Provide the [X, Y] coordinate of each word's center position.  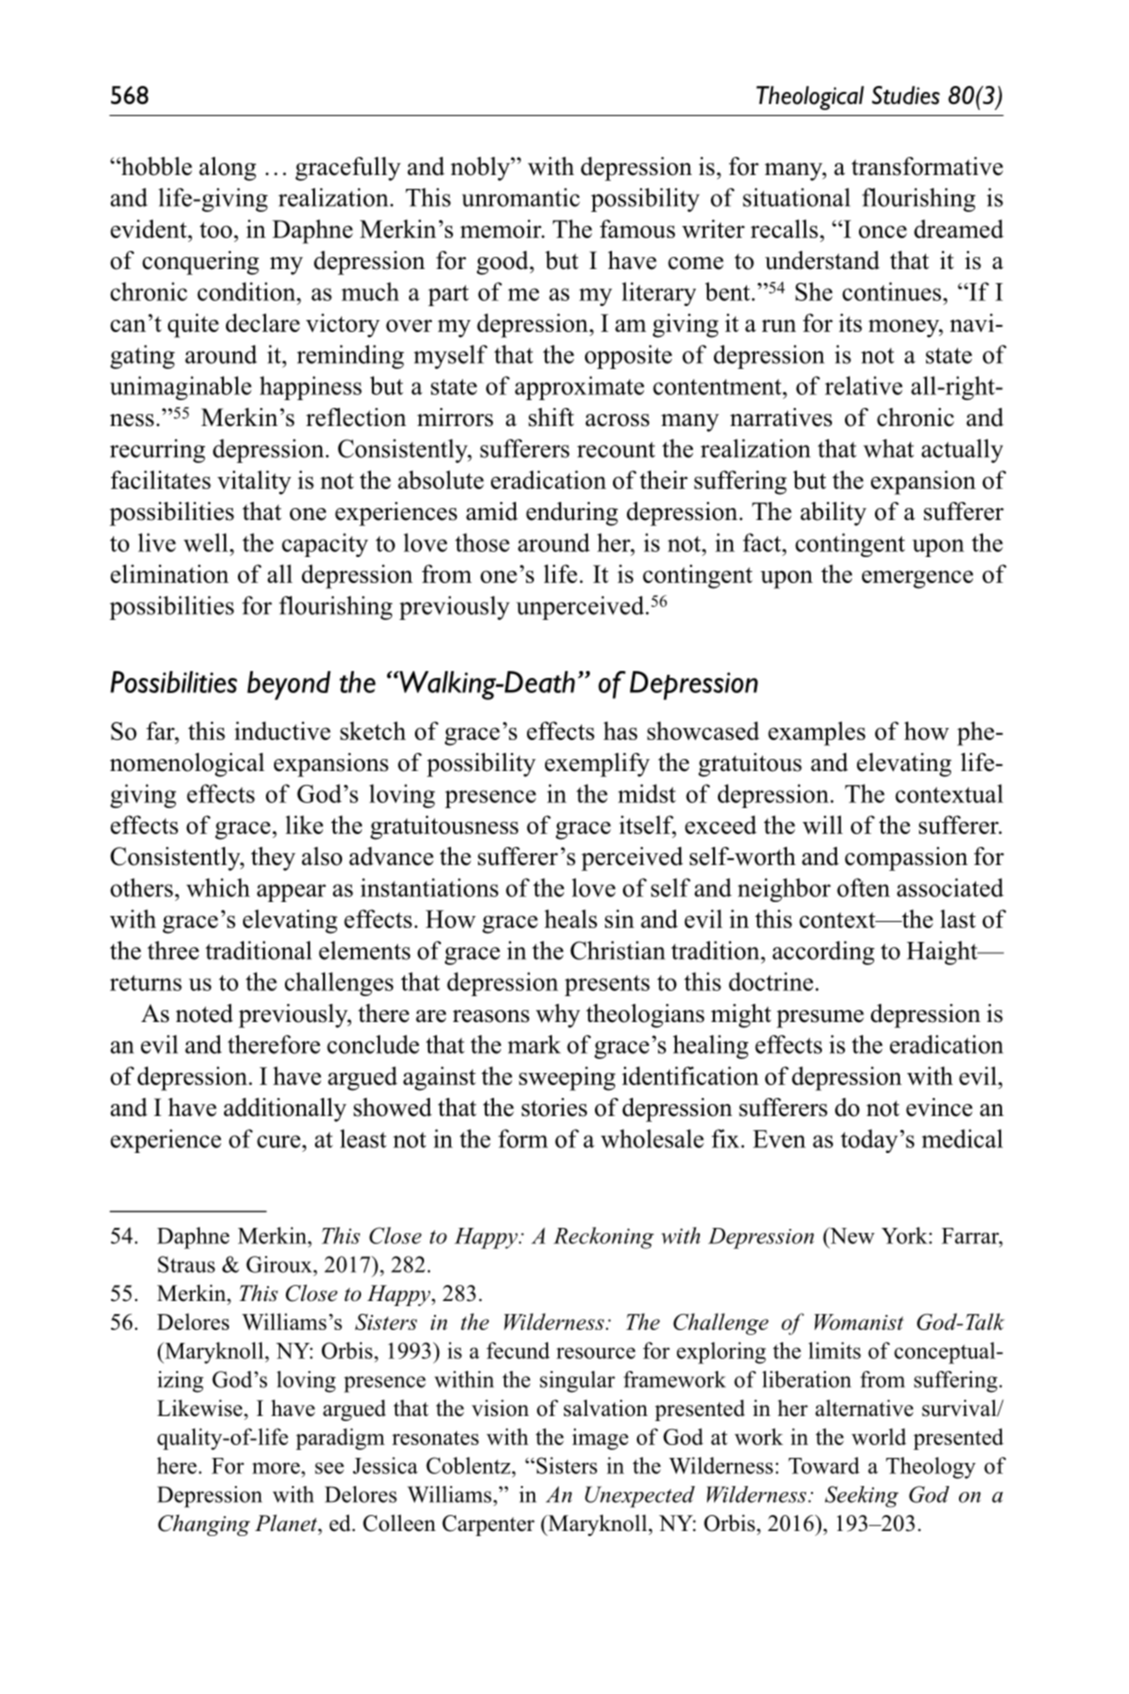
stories [554, 1107]
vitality [254, 482]
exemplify [597, 765]
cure [280, 1141]
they [273, 859]
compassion [906, 859]
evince [939, 1107]
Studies [906, 95]
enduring [572, 514]
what [888, 448]
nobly [481, 169]
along [227, 169]
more [277, 1468]
